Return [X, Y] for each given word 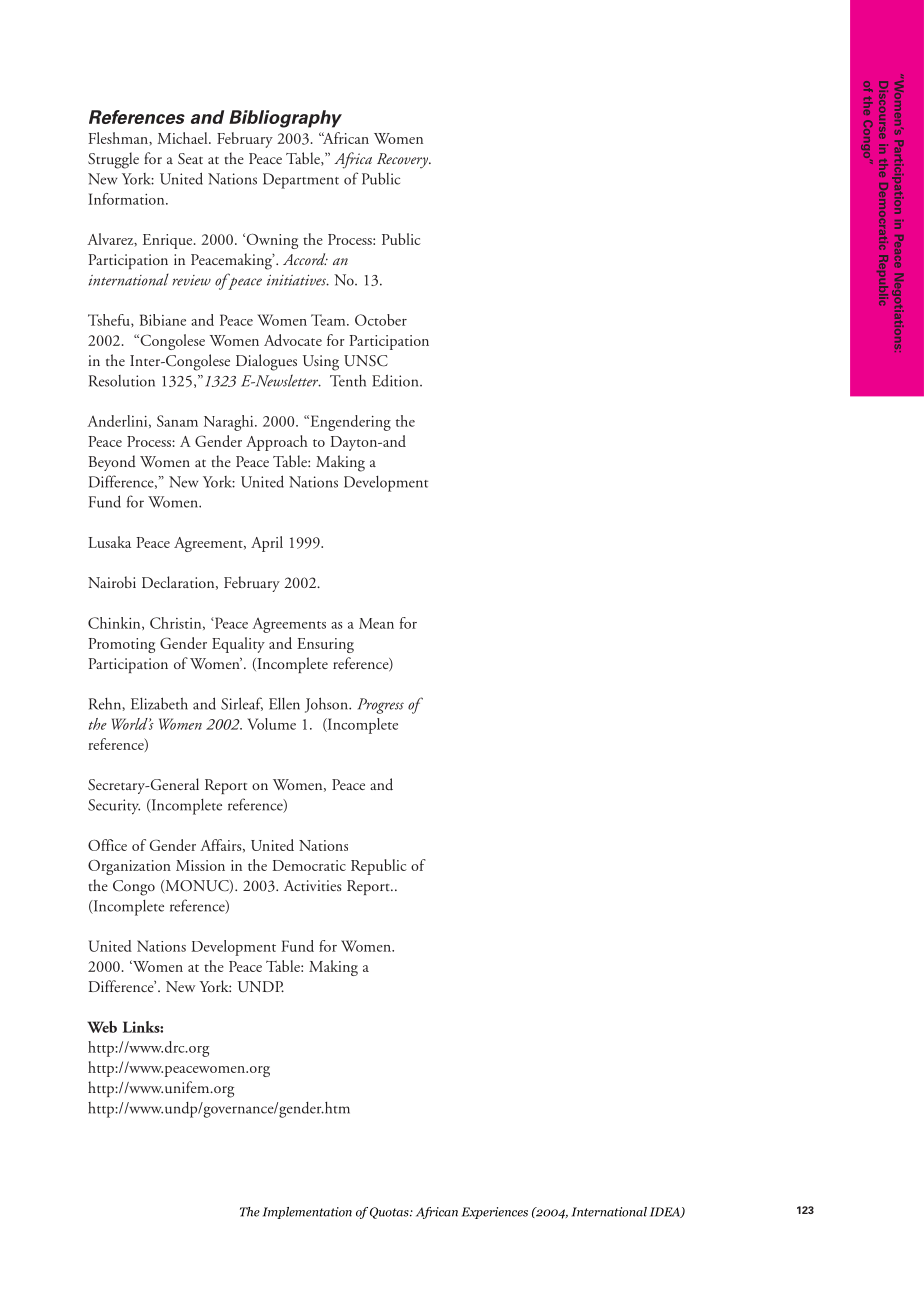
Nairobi [112, 582]
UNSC [366, 361]
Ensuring [325, 645]
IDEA [666, 1212]
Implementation [307, 1213]
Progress [380, 706]
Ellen [284, 704]
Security [114, 806]
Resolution [122, 381]
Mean [376, 623]
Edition [396, 381]
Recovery [403, 161]
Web [102, 1027]
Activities [313, 885]
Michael [183, 138]
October [381, 320]
